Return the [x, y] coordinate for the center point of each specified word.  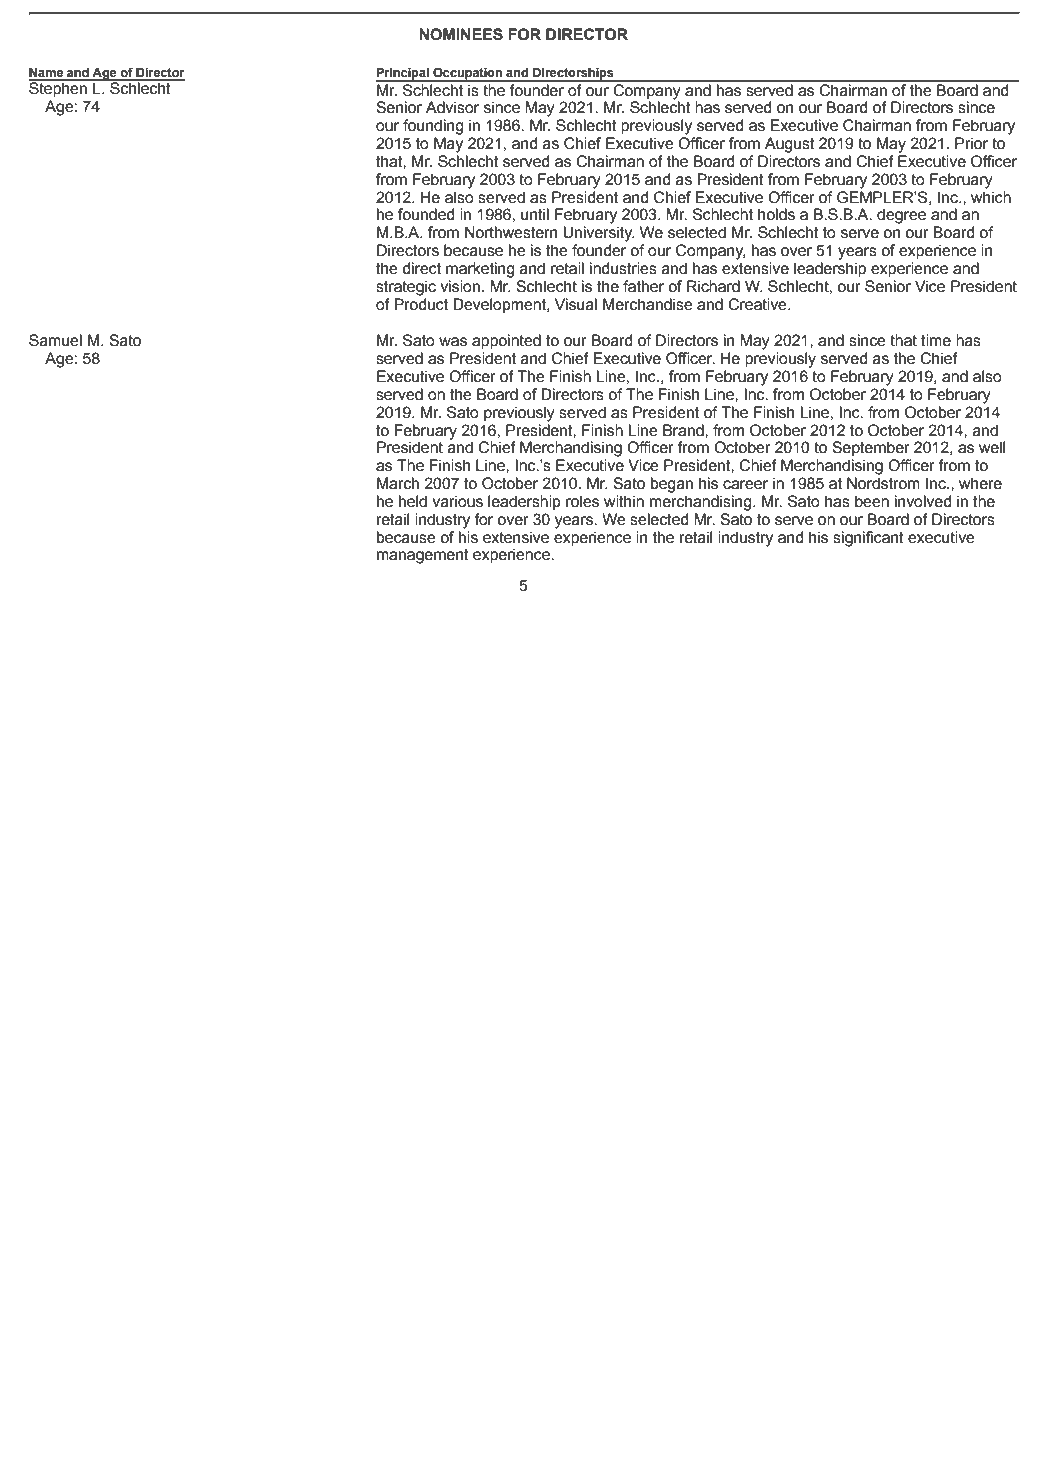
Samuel [55, 340]
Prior [971, 143]
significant [868, 539]
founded [426, 214]
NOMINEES [461, 34]
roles [582, 501]
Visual [576, 304]
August [790, 145]
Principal [403, 74]
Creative [758, 304]
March [398, 483]
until [535, 214]
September [871, 448]
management [423, 556]
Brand [684, 430]
